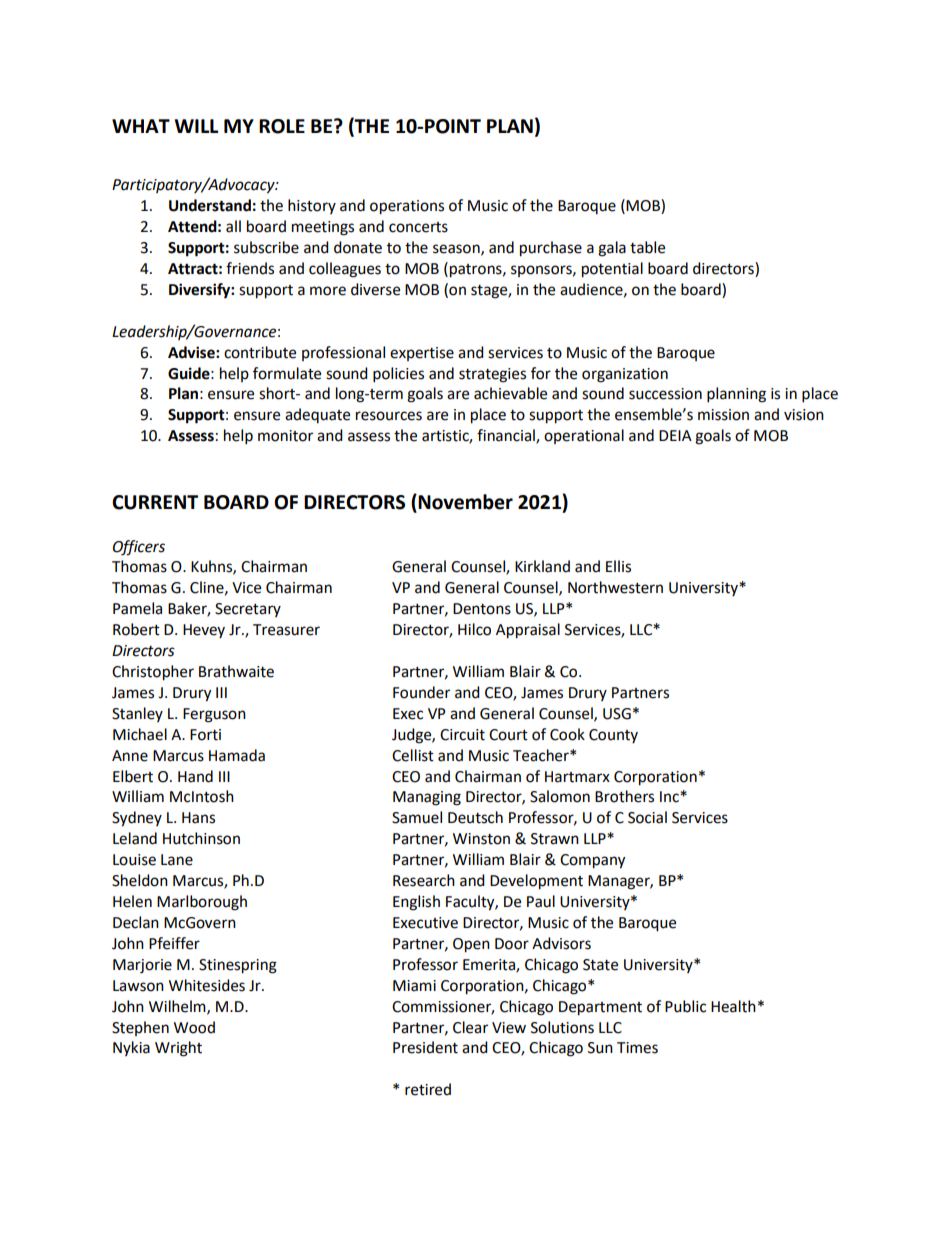 This document has width=952, height=1233. Describe the element at coordinates (615, 587) in the document. I see `Northwestern` at that location.
